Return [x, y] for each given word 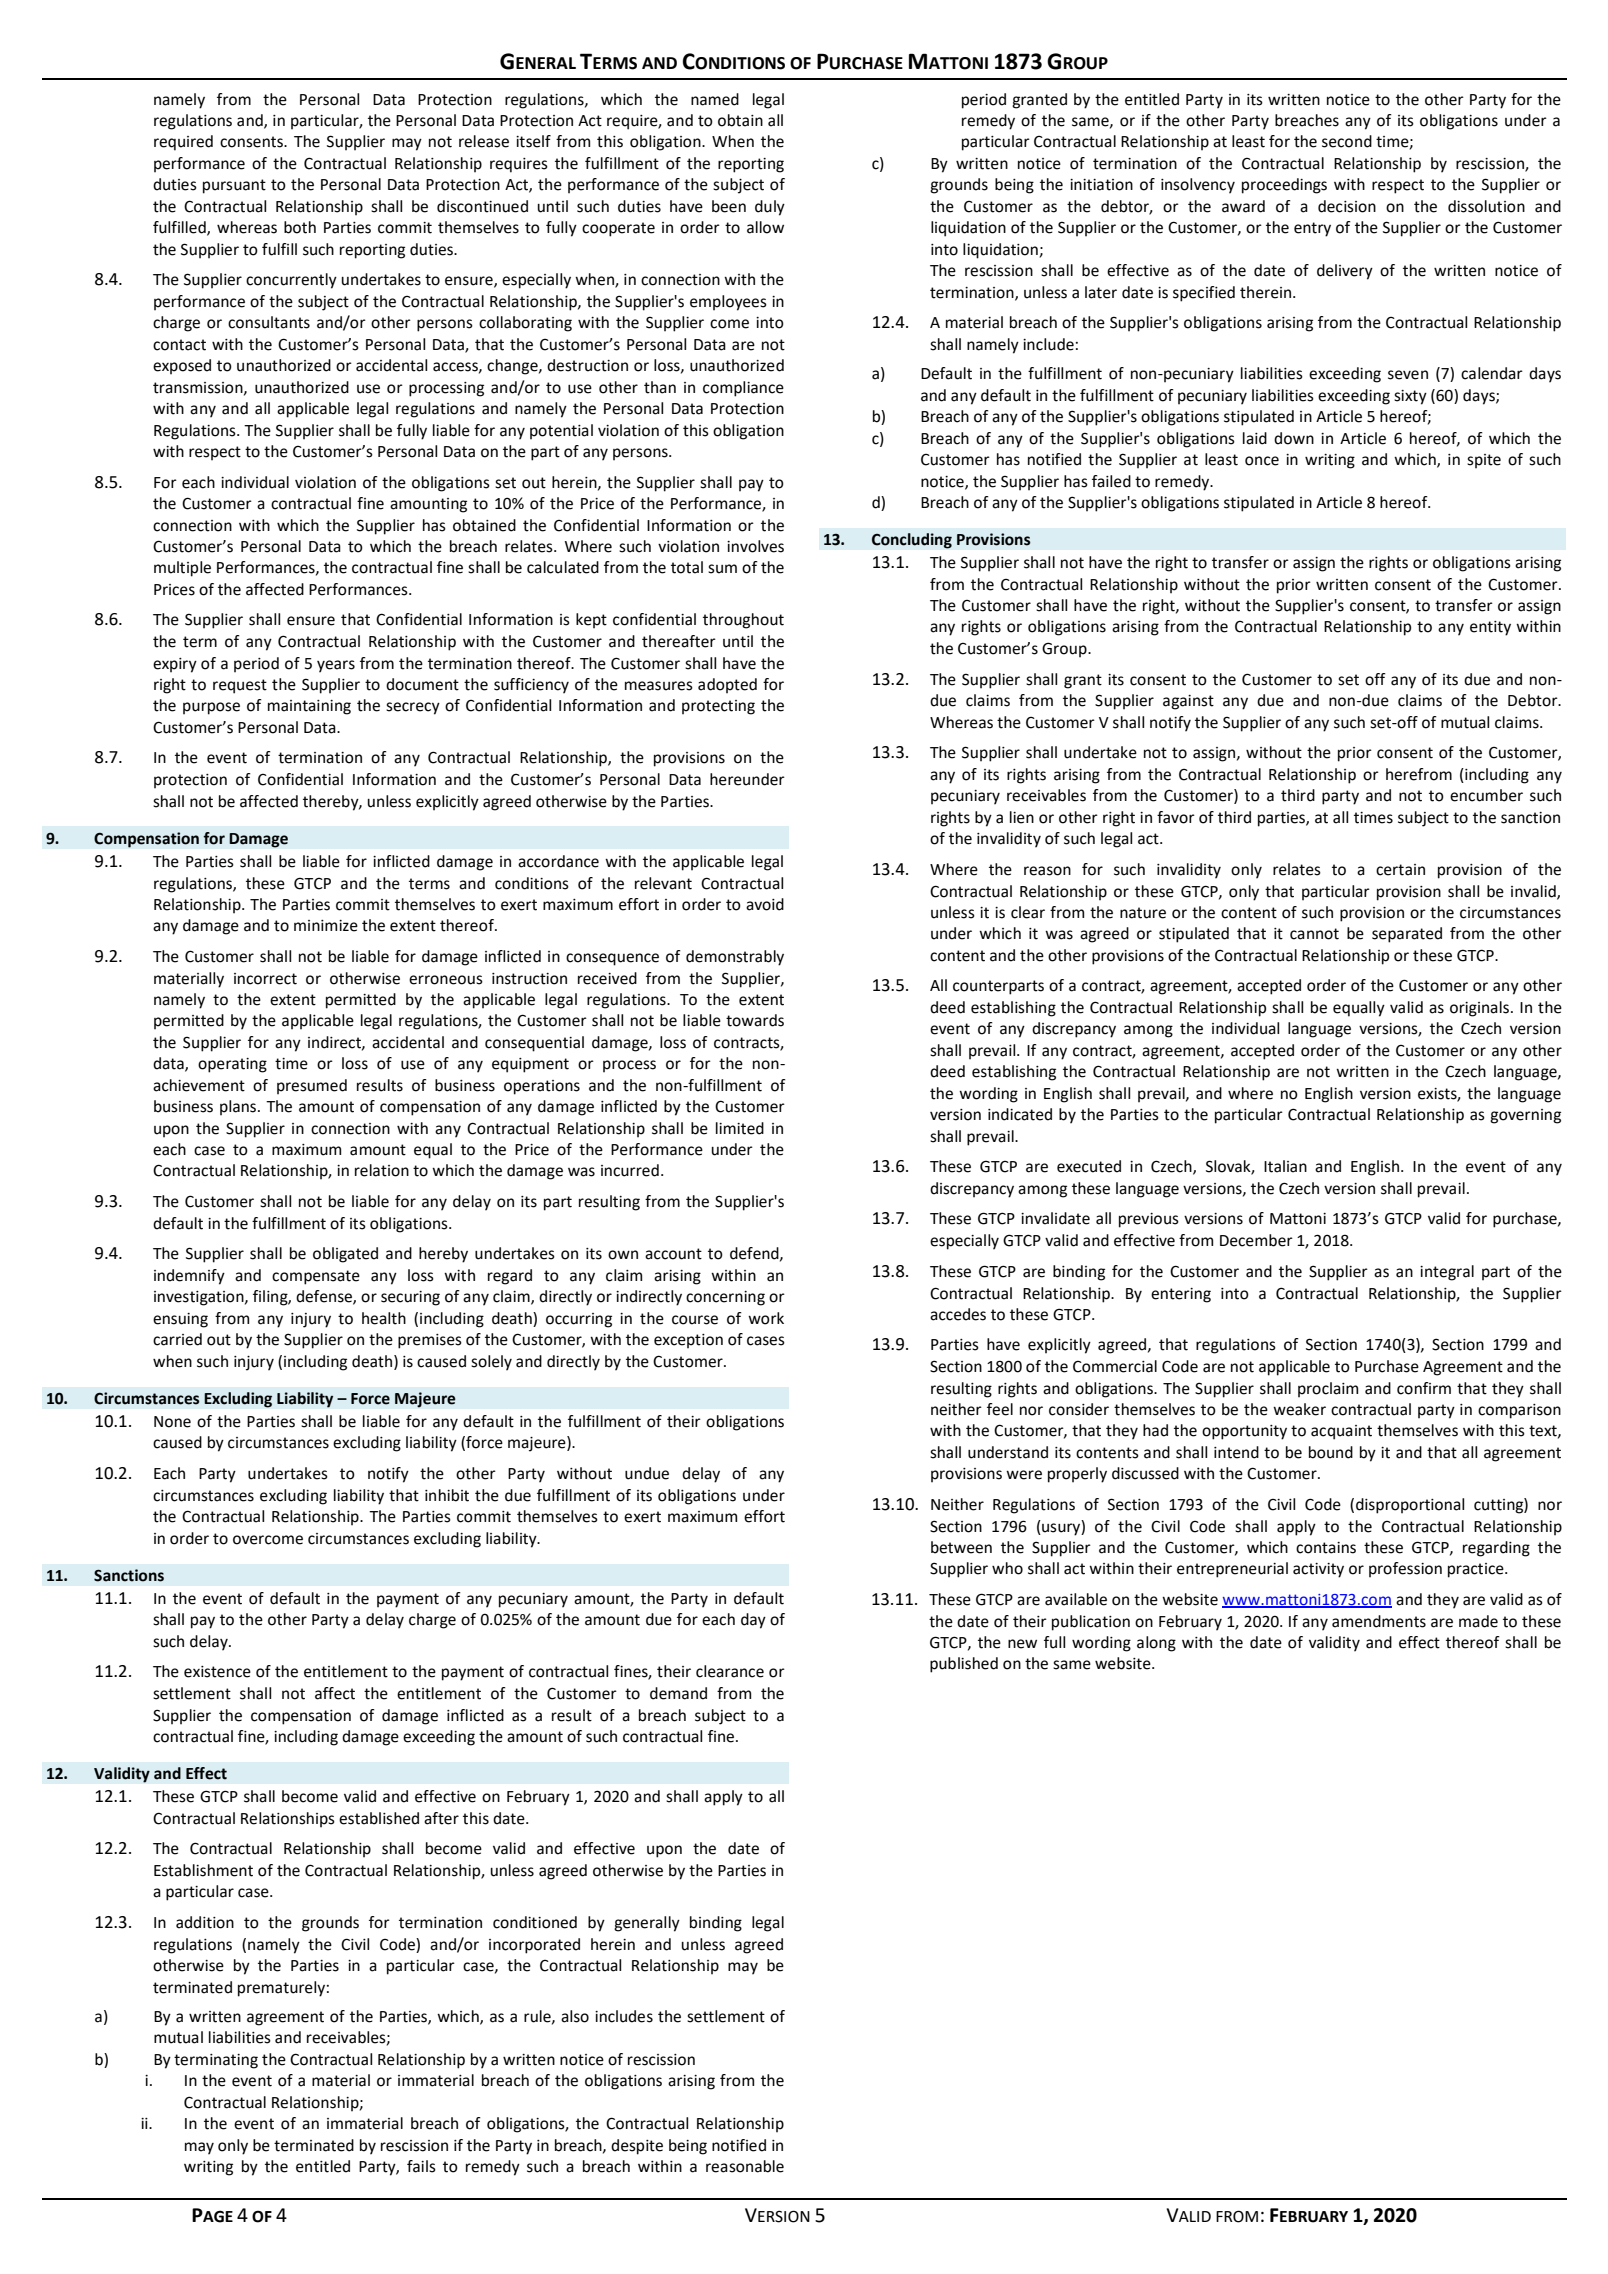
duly [770, 208]
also [575, 2016]
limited [740, 1128]
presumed [312, 1087]
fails [421, 2166]
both [300, 227]
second [1347, 141]
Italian [1285, 1166]
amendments [1379, 1621]
